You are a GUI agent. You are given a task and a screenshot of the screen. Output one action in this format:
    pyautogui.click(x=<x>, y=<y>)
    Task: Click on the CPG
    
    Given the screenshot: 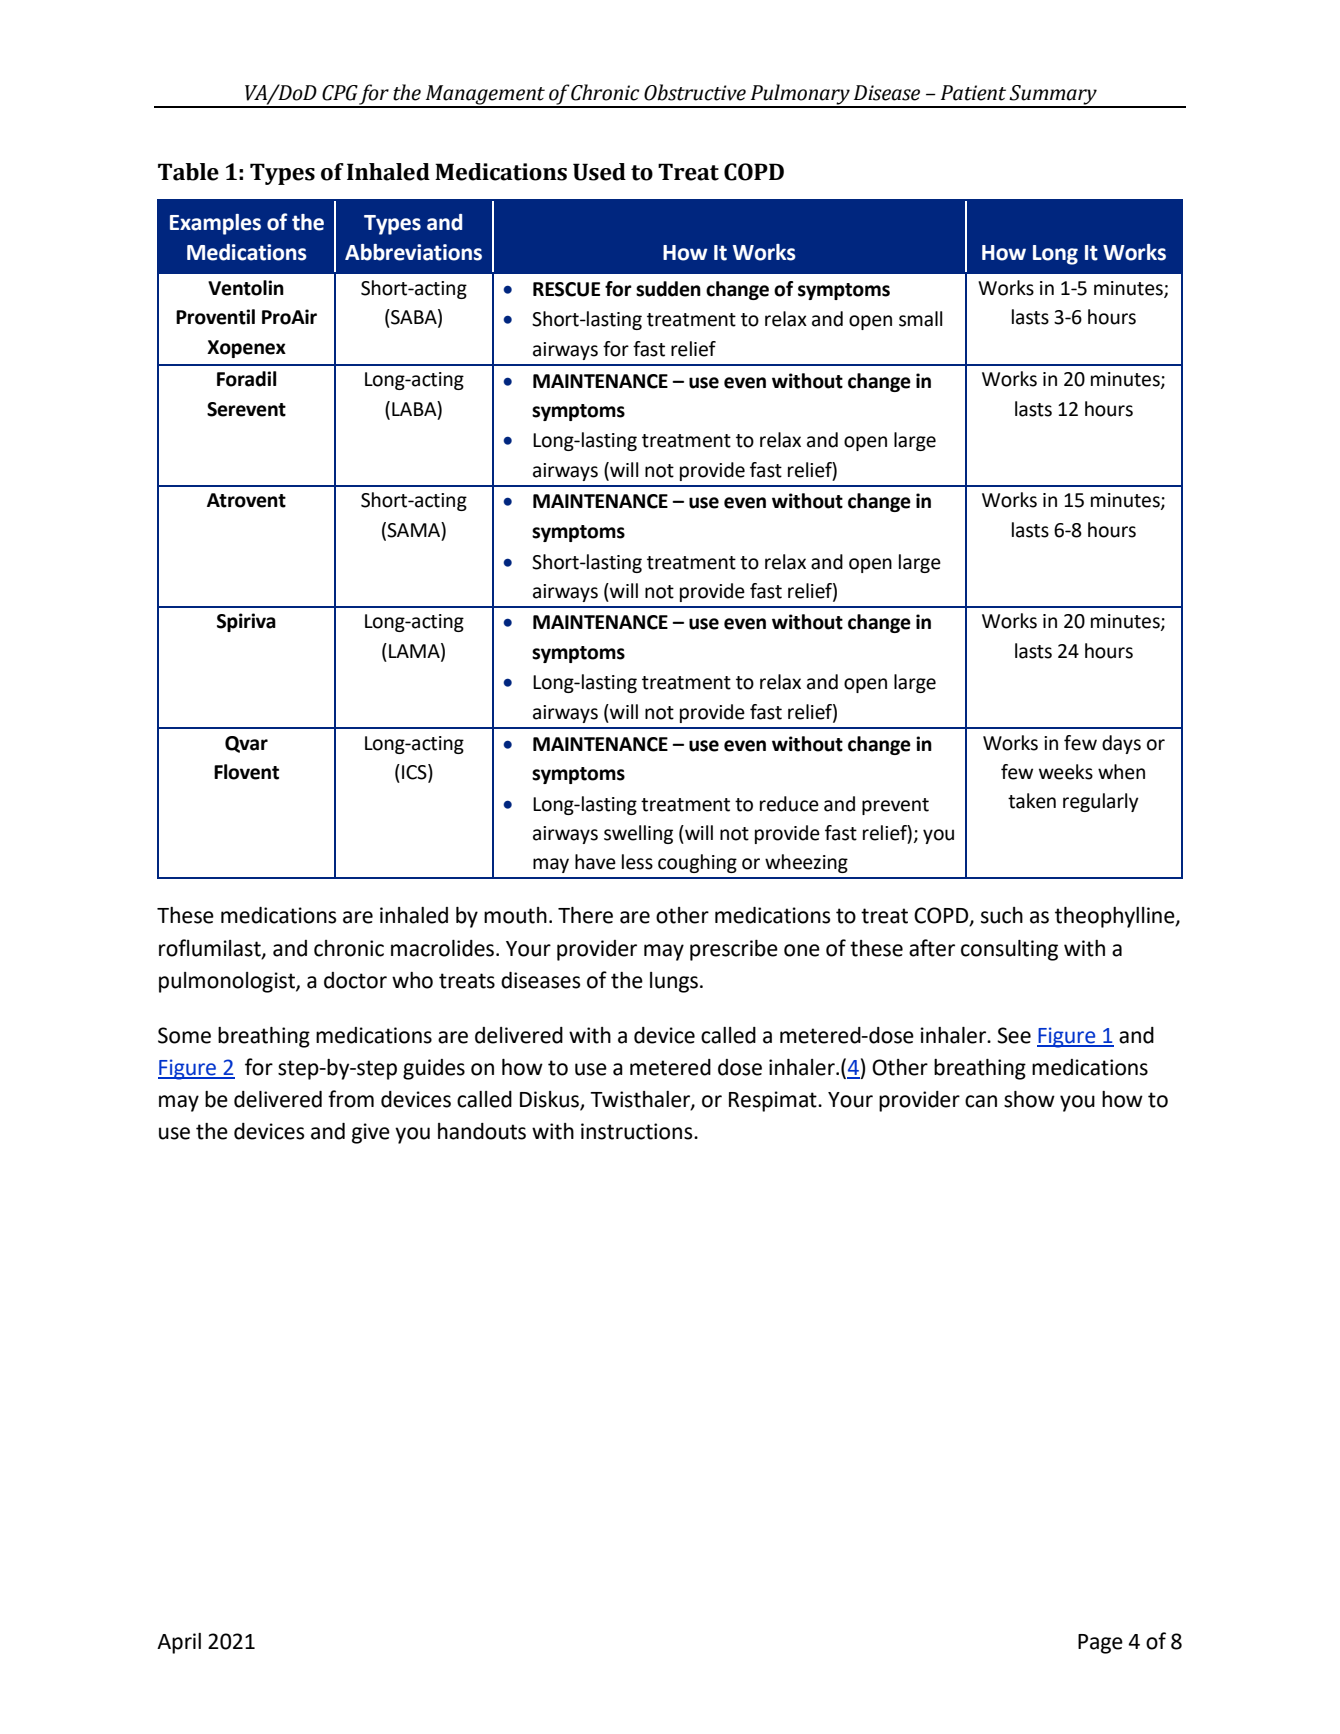 What is the action you would take?
    pyautogui.click(x=340, y=93)
